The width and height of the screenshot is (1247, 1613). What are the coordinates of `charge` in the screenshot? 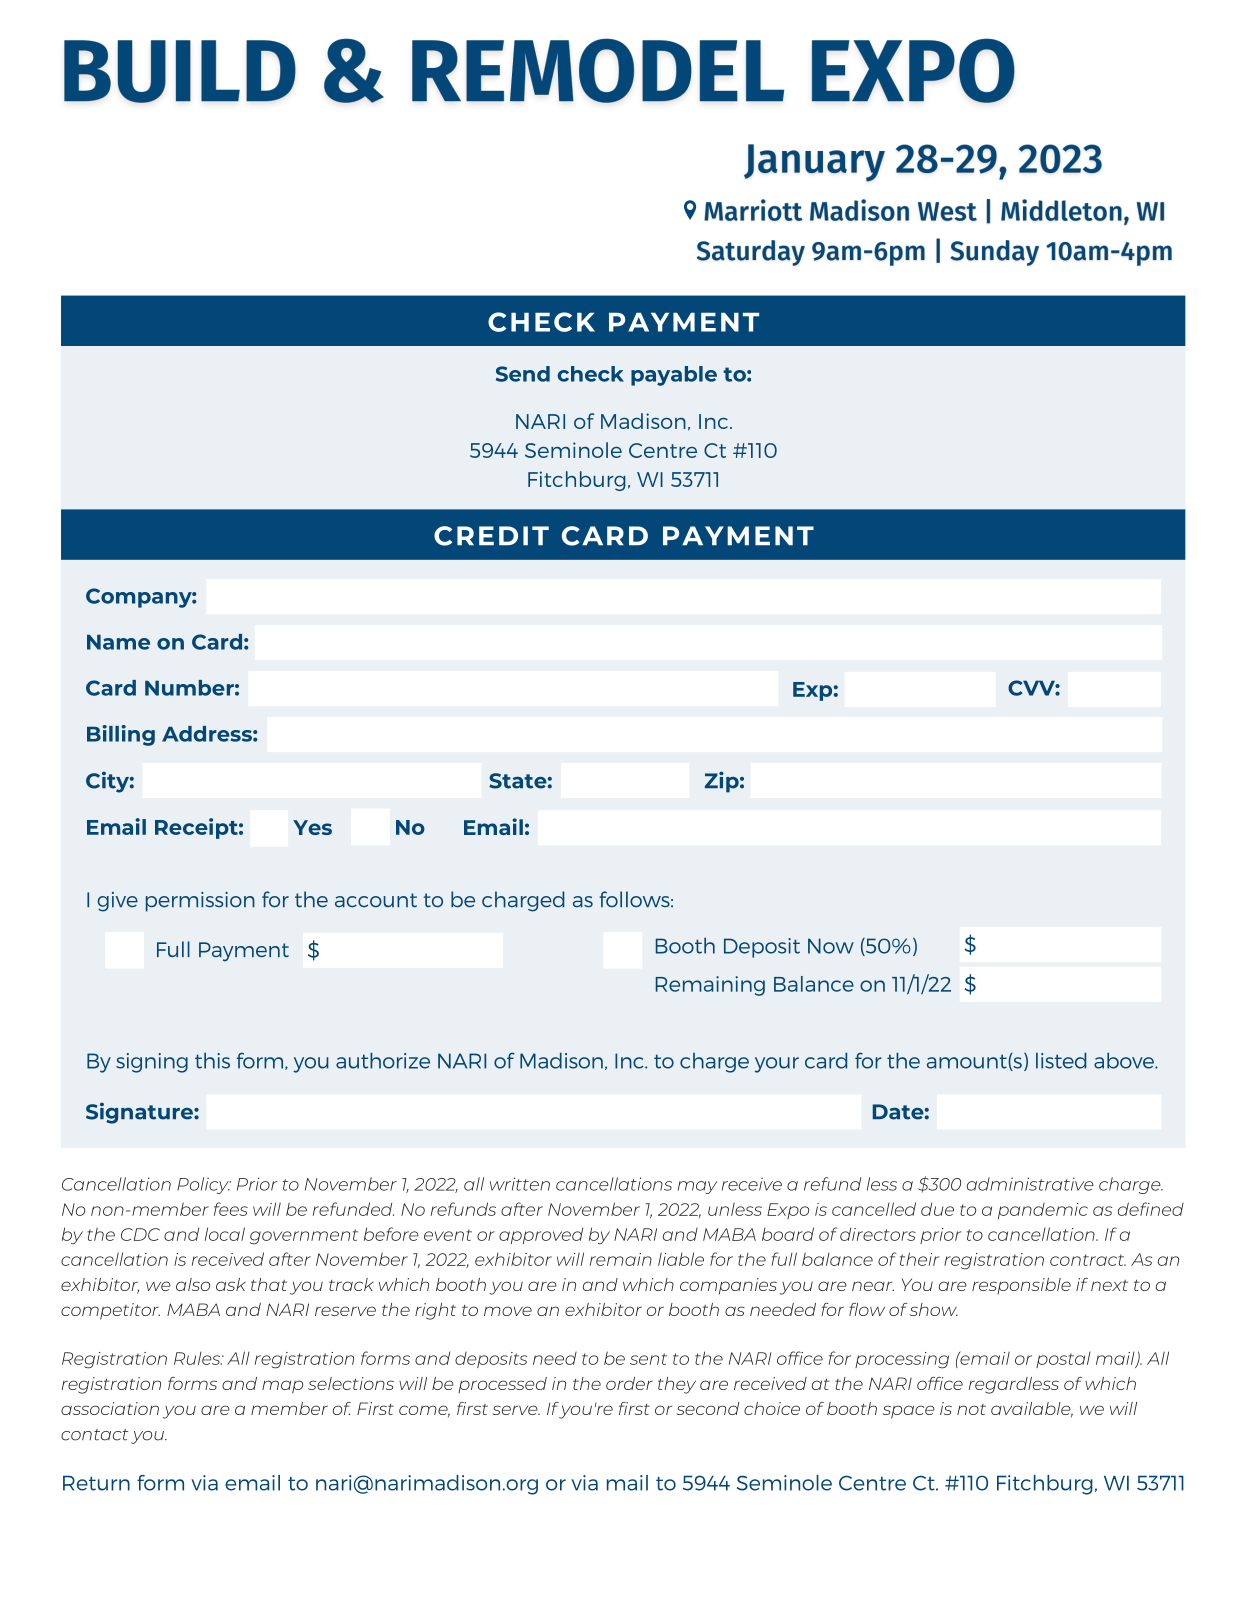 It's located at (1131, 1185).
